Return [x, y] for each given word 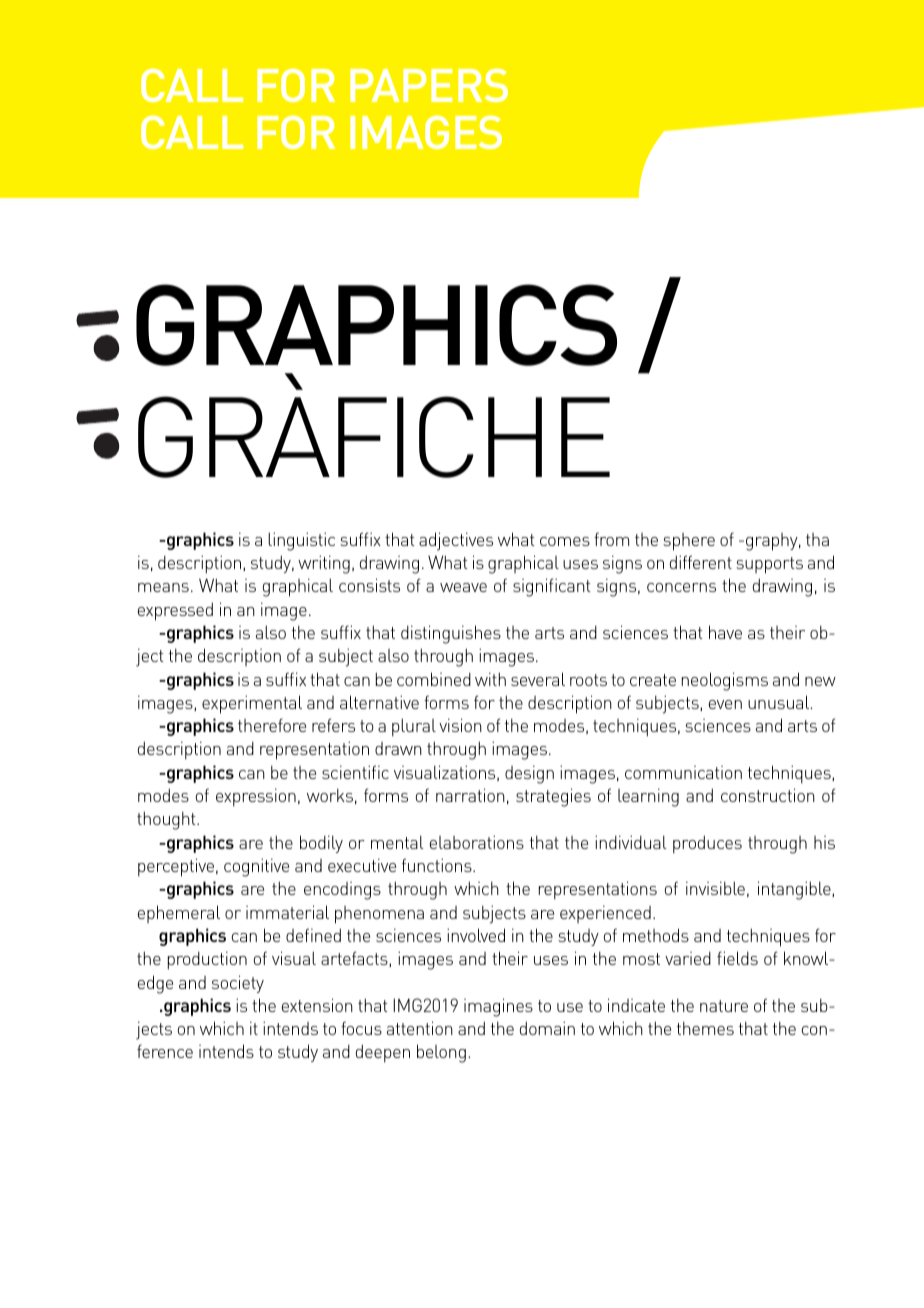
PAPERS [429, 85]
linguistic [301, 541]
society [238, 984]
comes [565, 541]
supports [769, 565]
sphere [689, 542]
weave [463, 587]
